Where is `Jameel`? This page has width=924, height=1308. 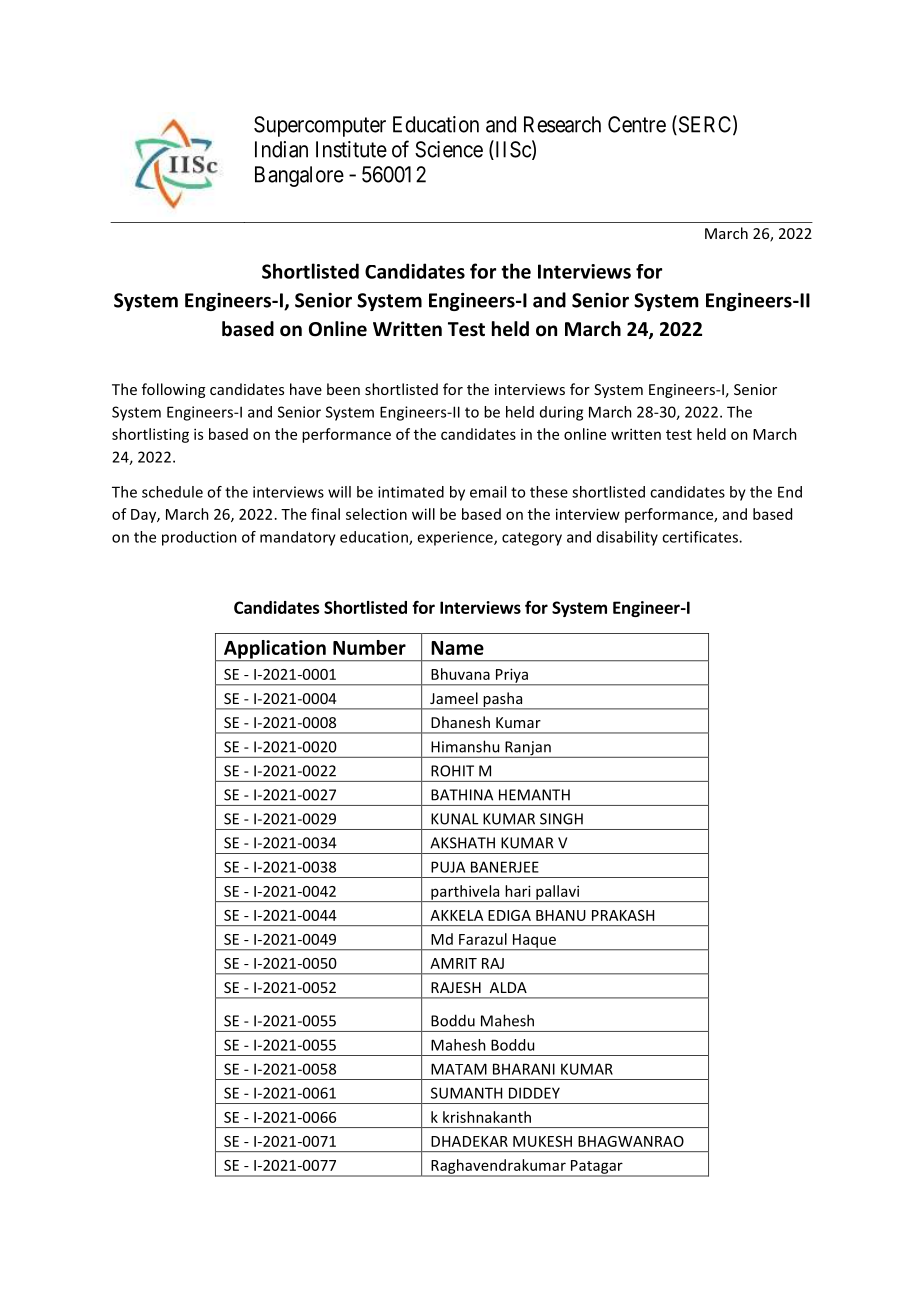 Jameel is located at coordinates (454, 698).
